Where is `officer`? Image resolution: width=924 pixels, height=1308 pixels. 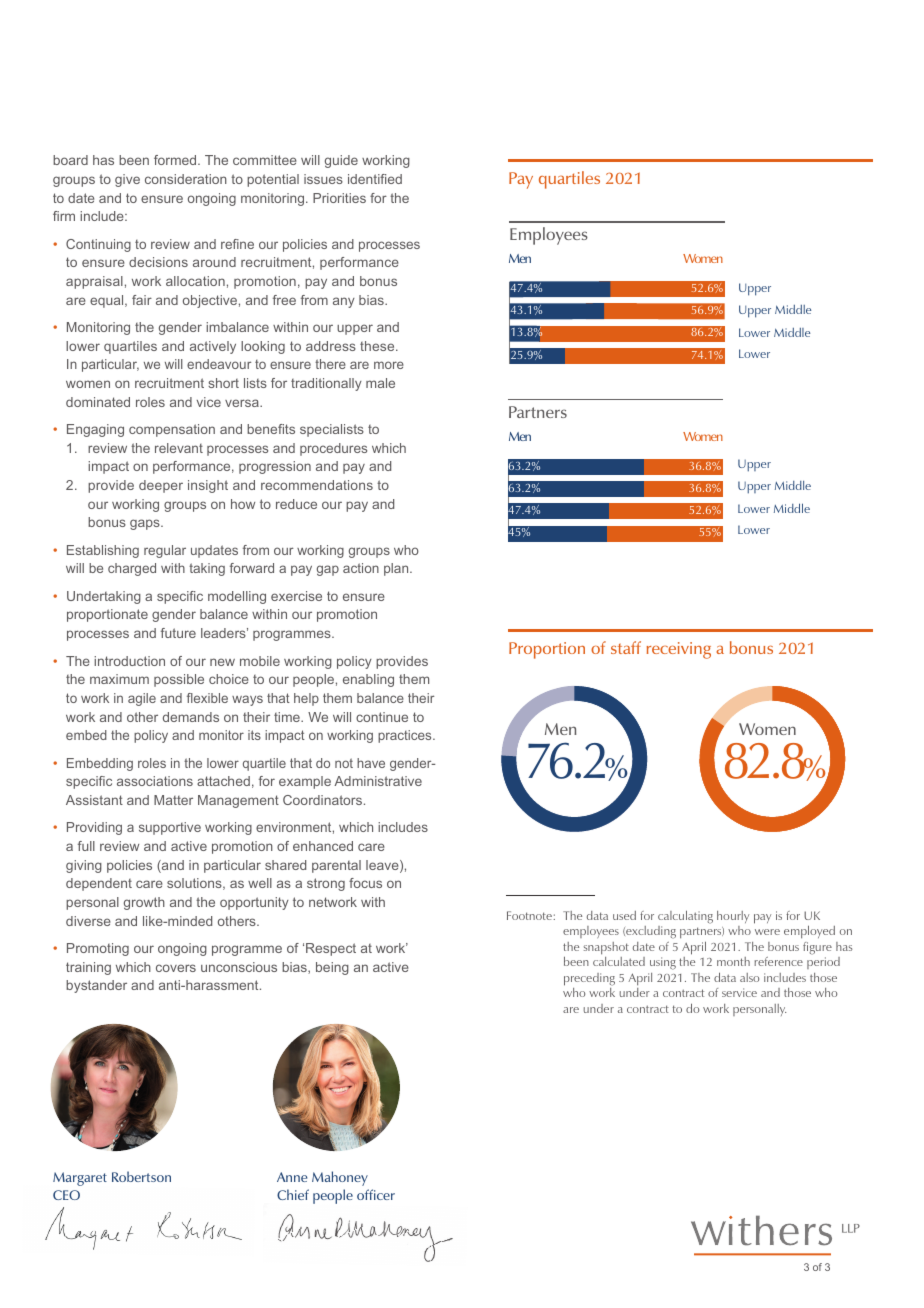
officer is located at coordinates (376, 1194).
